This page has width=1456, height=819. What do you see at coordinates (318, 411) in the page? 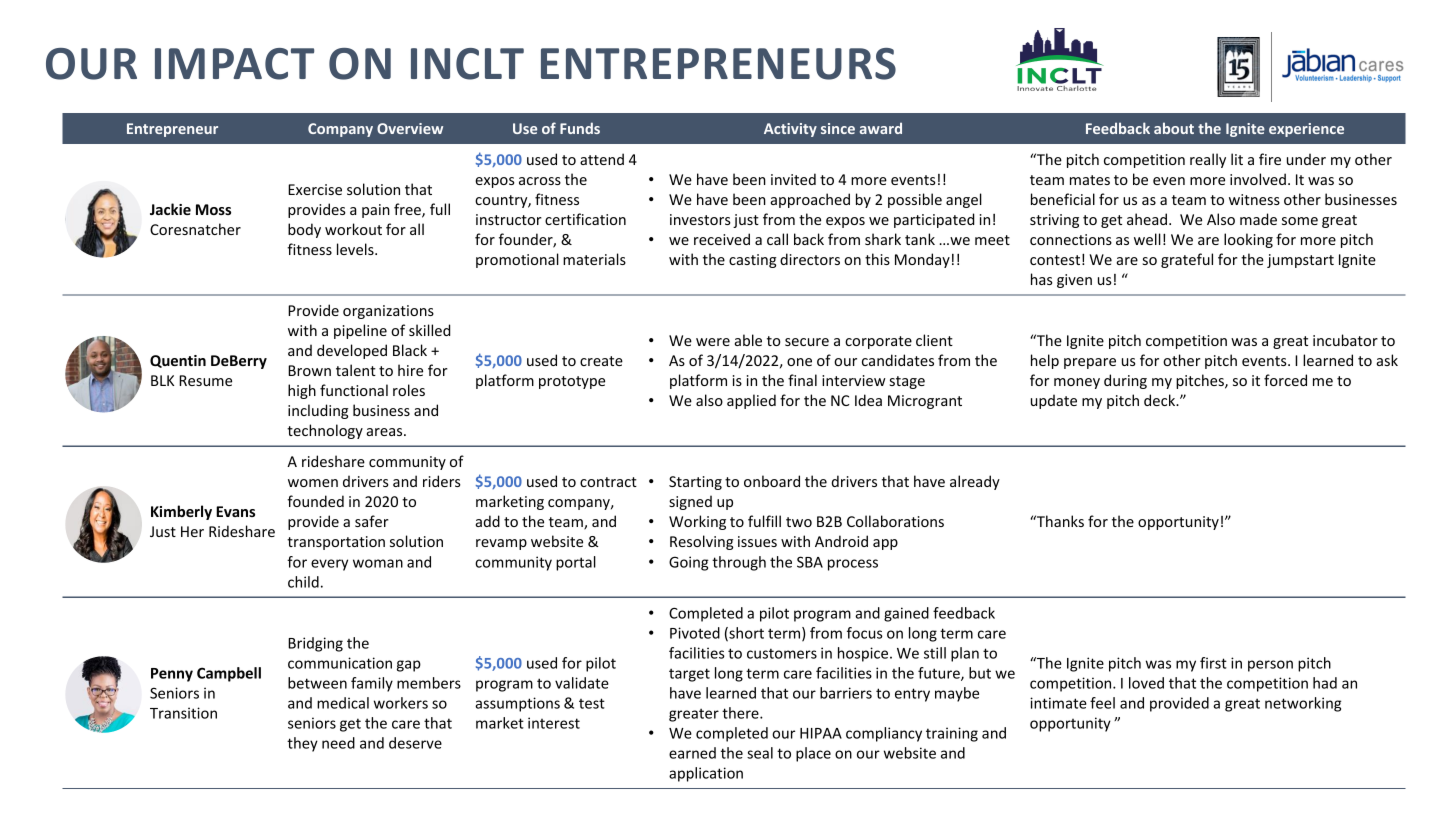
I see `including` at bounding box center [318, 411].
